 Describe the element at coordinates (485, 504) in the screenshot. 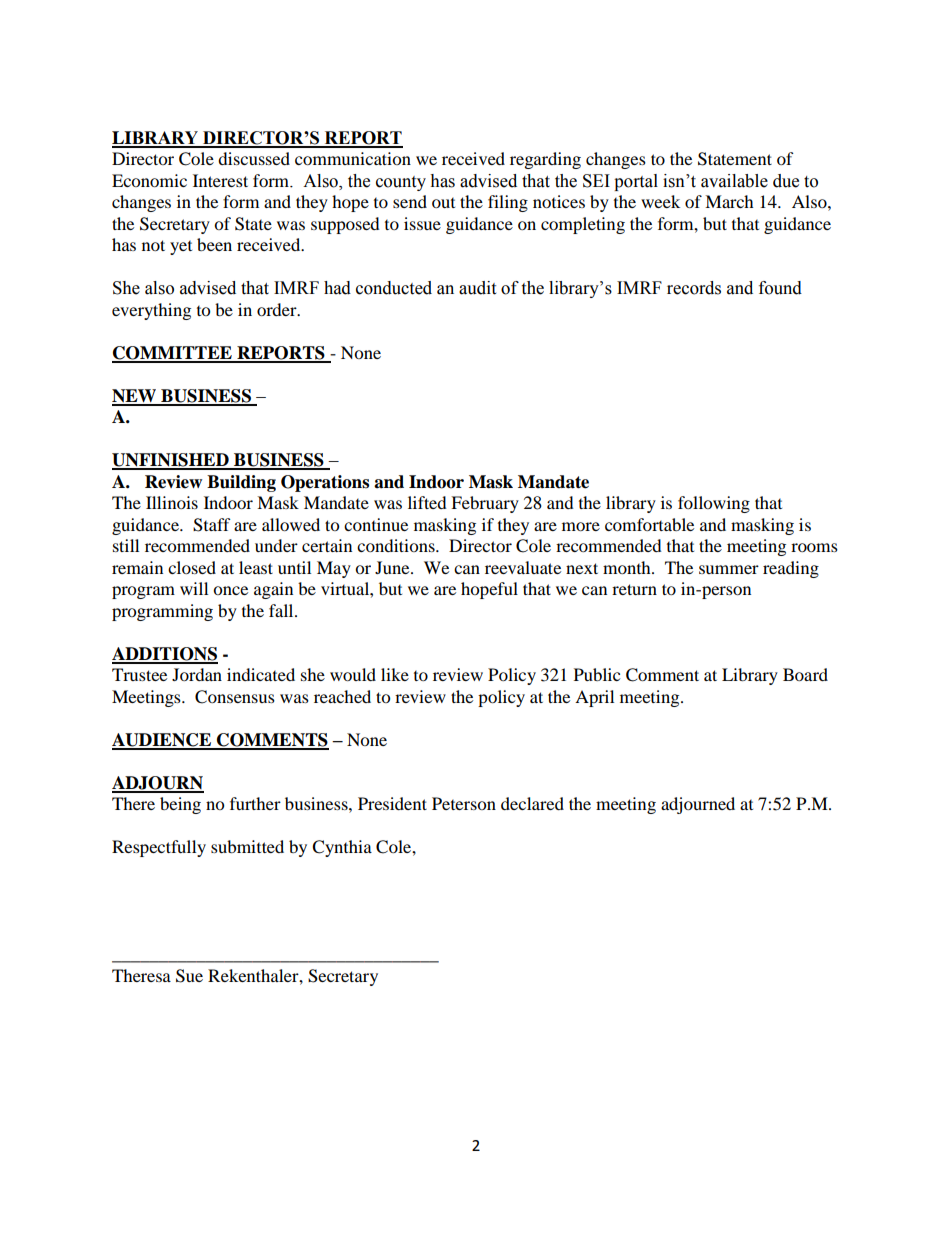

I see `February` at that location.
